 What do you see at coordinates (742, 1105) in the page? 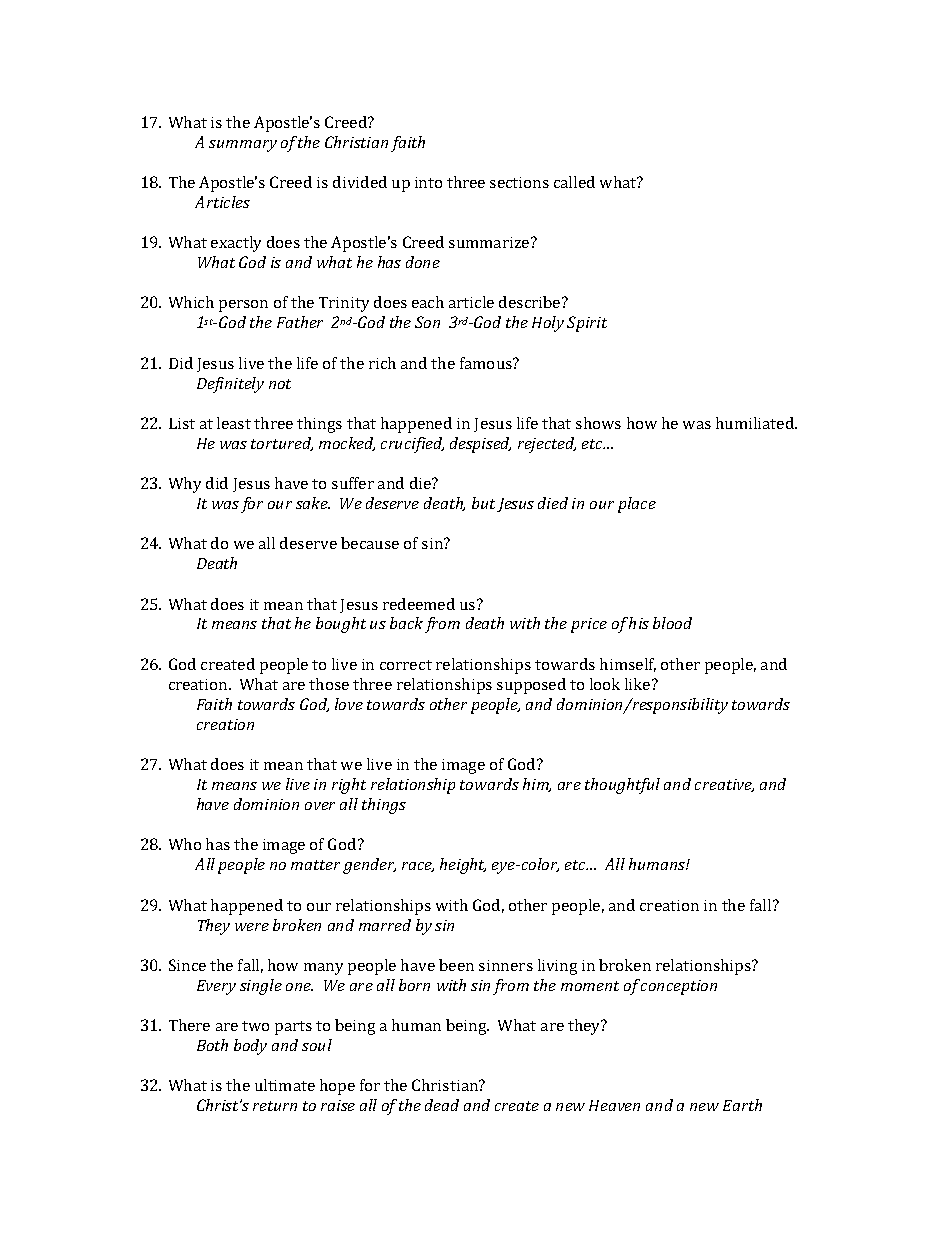
I see `Earth` at bounding box center [742, 1105].
